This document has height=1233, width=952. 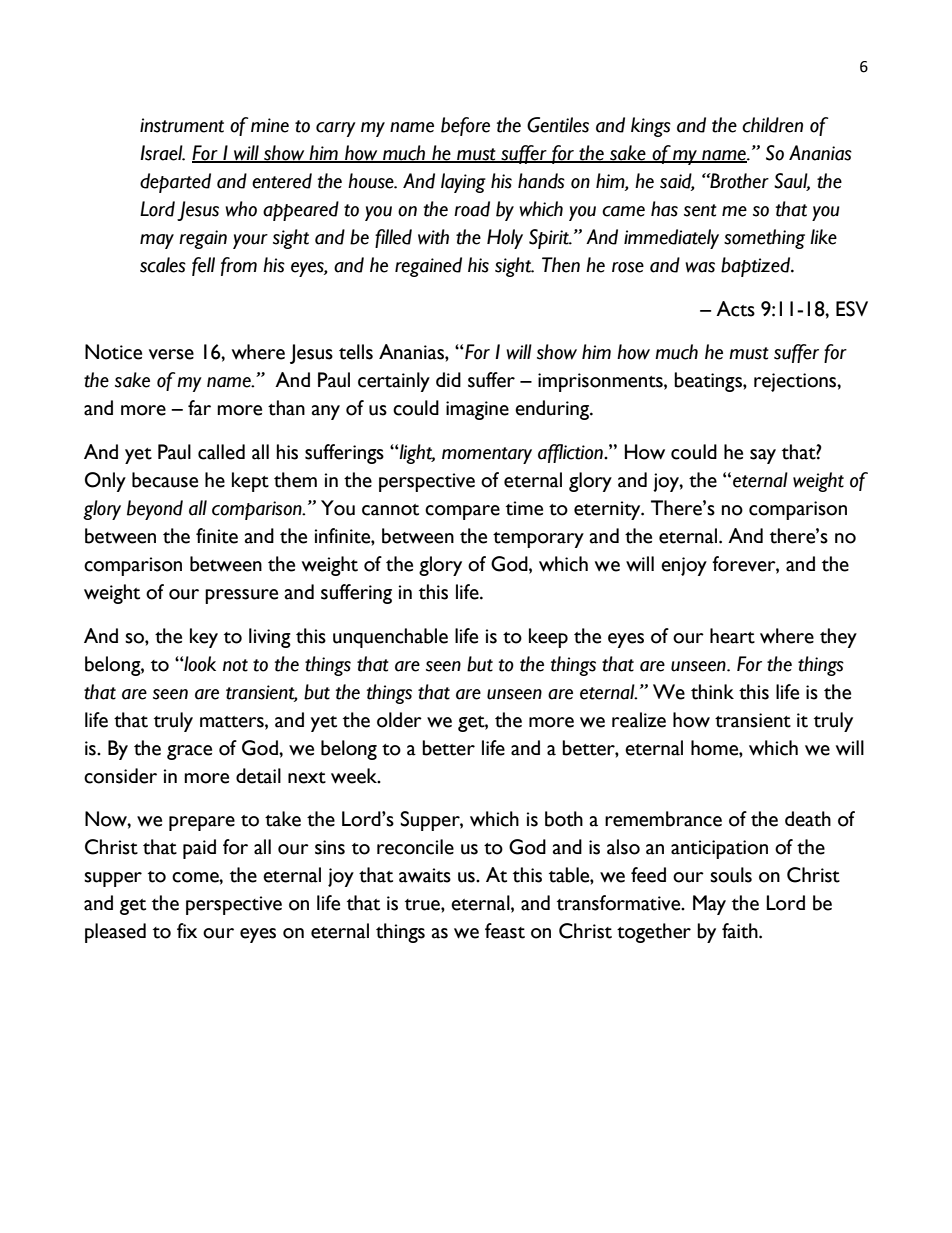 What do you see at coordinates (477, 410) in the document?
I see `imagine` at bounding box center [477, 410].
